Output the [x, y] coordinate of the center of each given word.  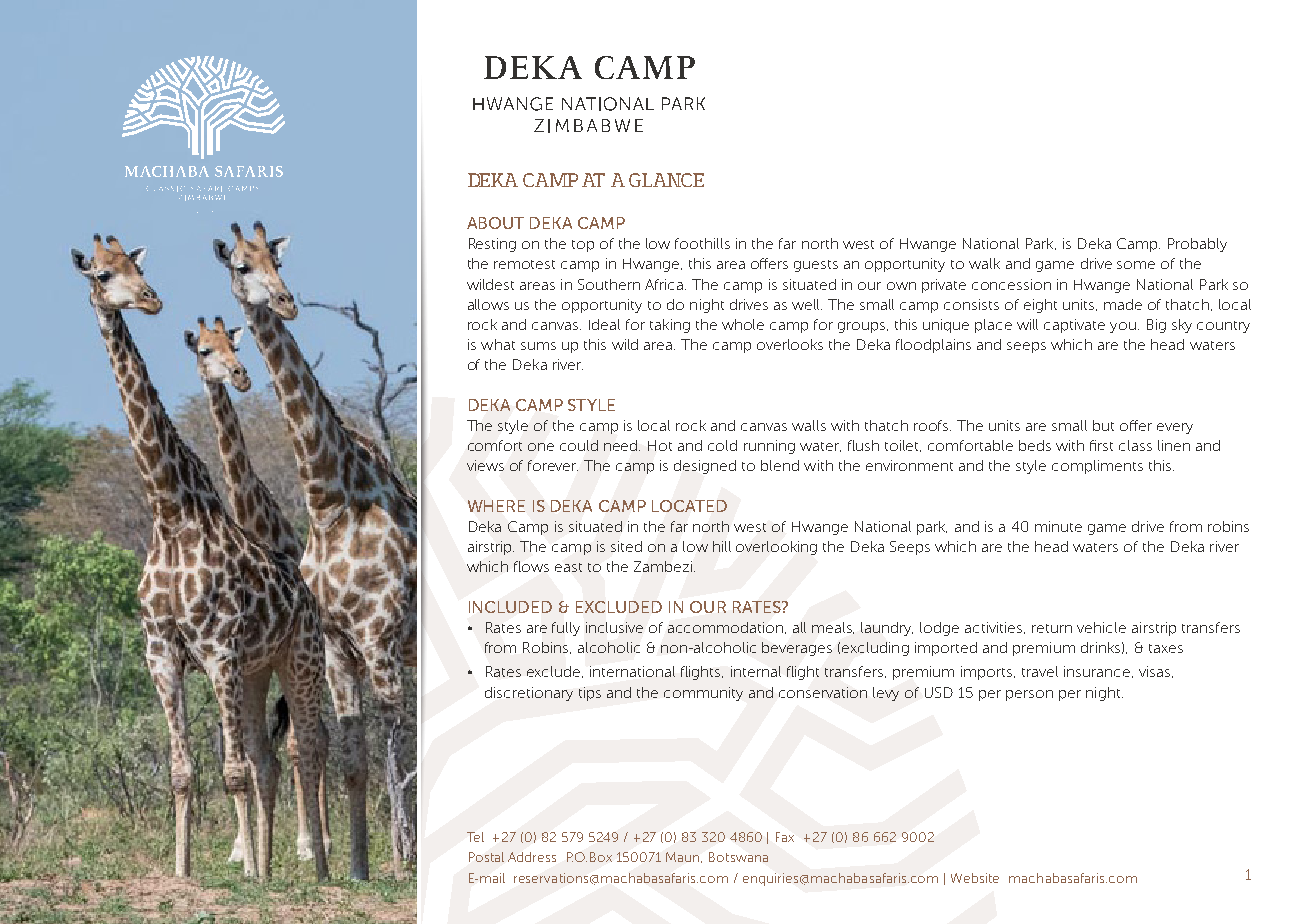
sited [626, 546]
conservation [823, 692]
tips [590, 694]
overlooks [790, 344]
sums [538, 346]
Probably [1197, 245]
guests [816, 266]
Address [532, 857]
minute [1058, 526]
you [1123, 327]
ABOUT [495, 223]
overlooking [776, 548]
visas [1156, 672]
